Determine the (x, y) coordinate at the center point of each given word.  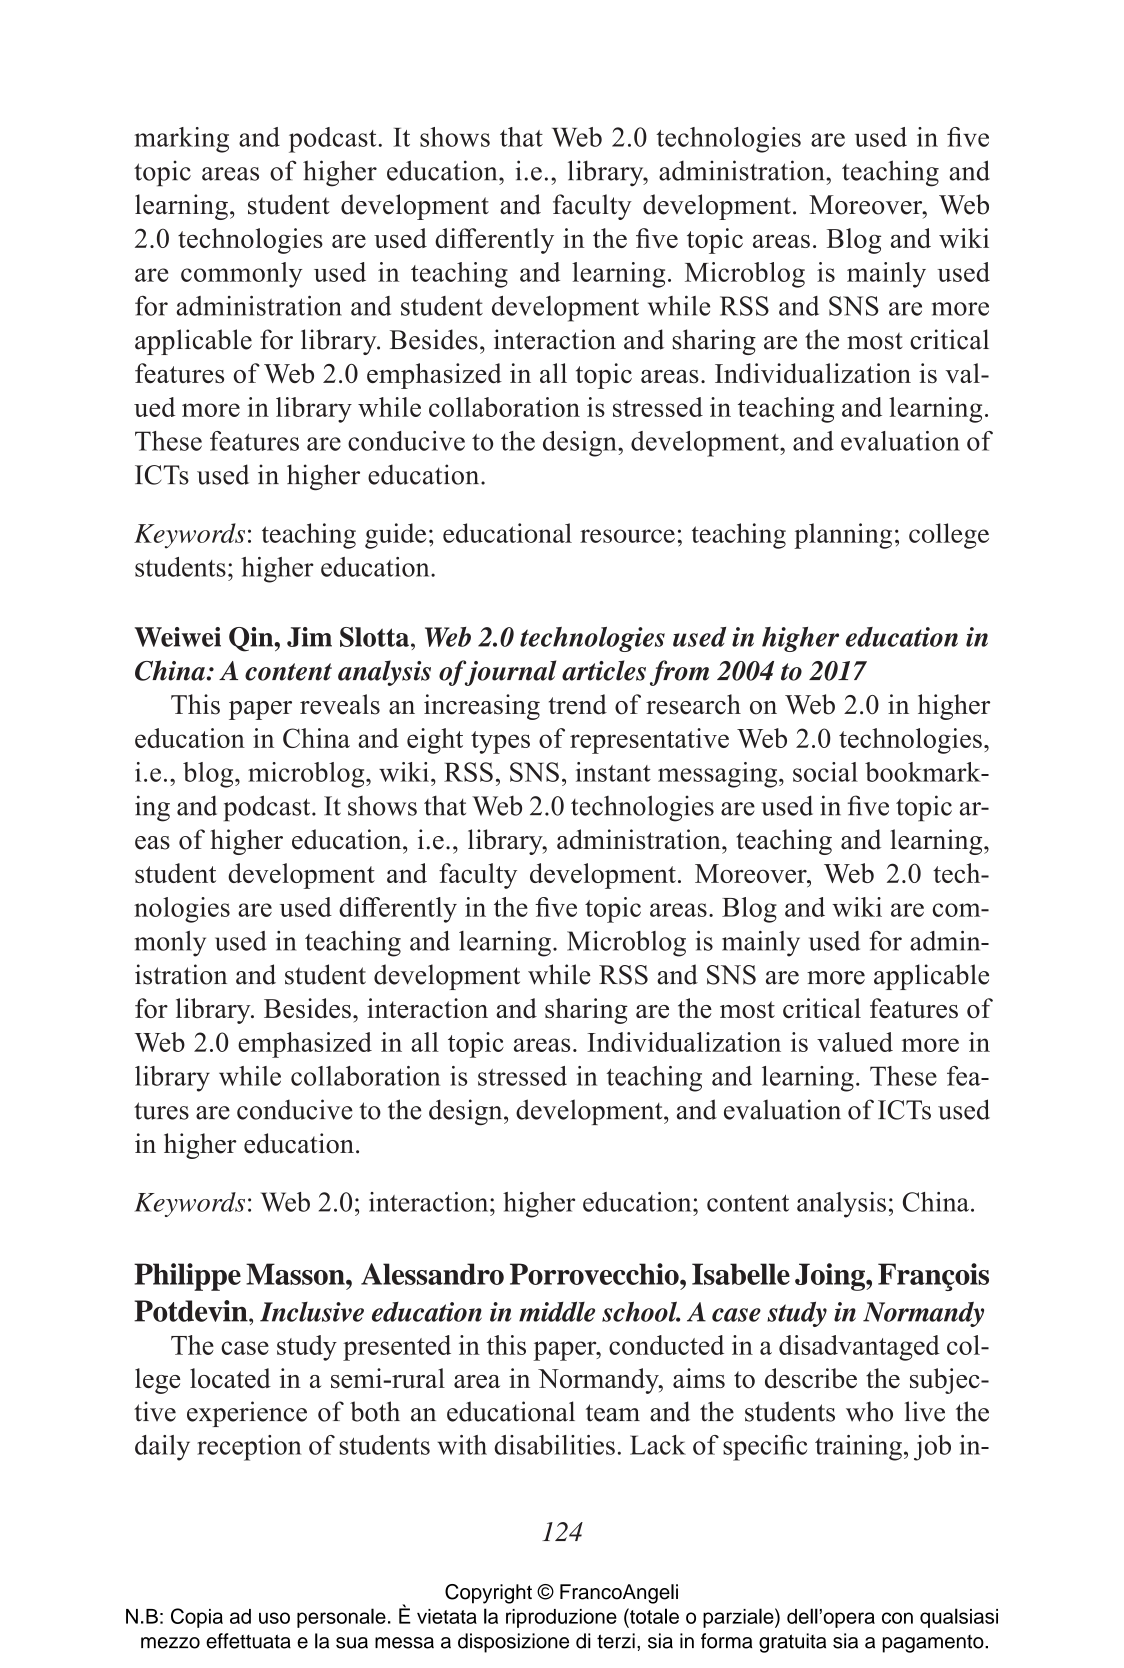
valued (855, 1042)
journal (509, 673)
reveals (340, 704)
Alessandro (432, 1274)
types (500, 742)
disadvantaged (859, 1348)
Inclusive (312, 1312)
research (693, 704)
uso (274, 1618)
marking (181, 140)
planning (843, 536)
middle (557, 1312)
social (825, 772)
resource (627, 536)
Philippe (187, 1277)
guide (396, 536)
